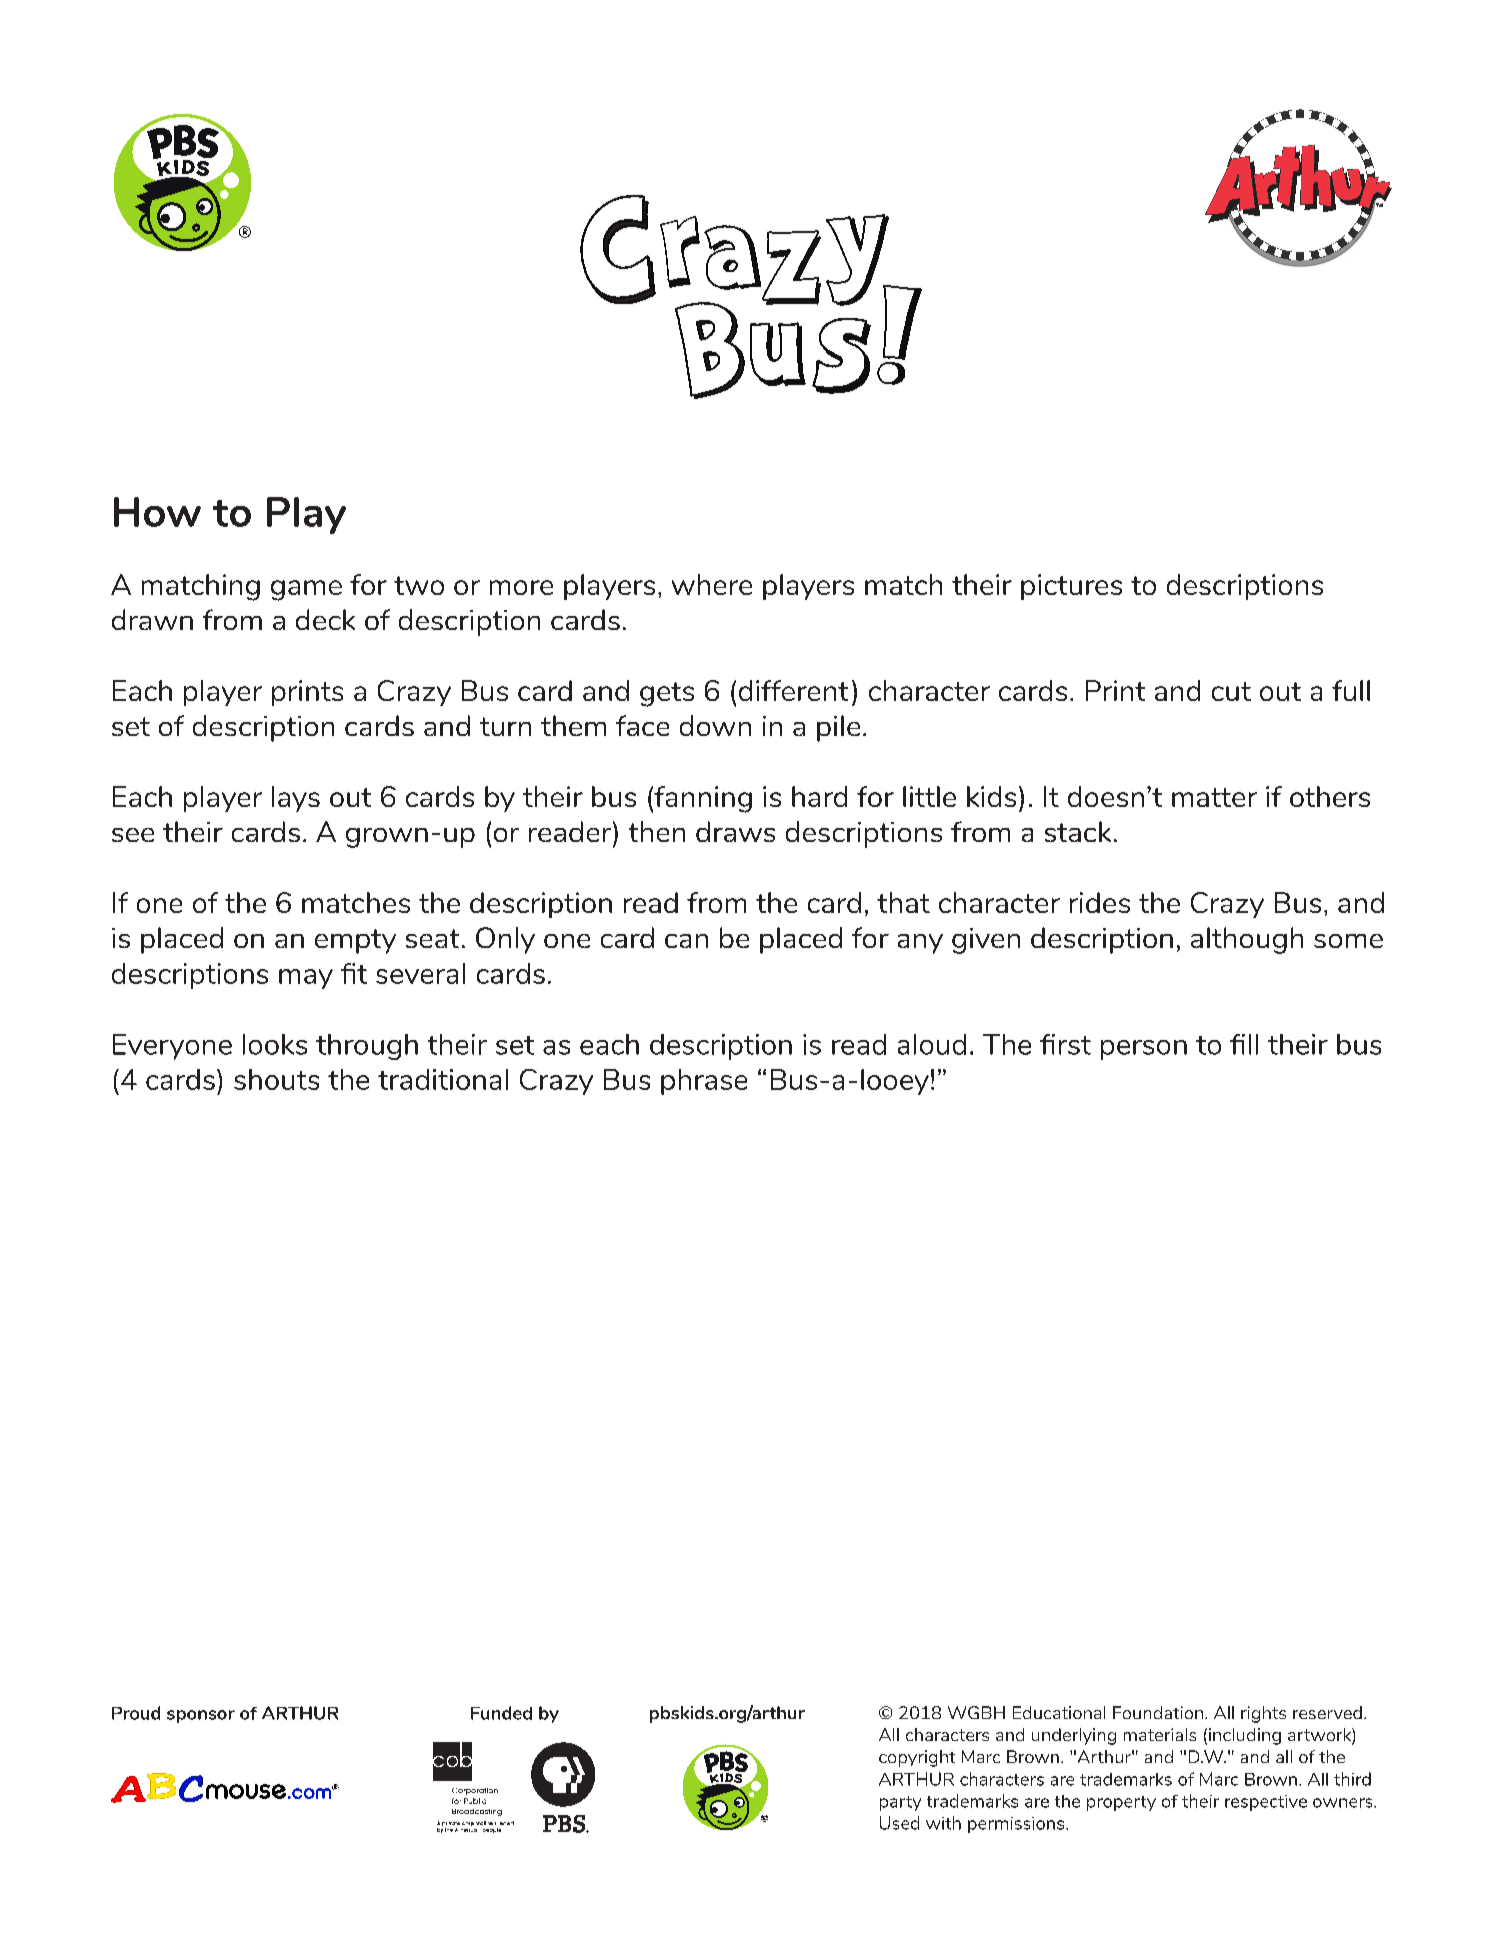  I want to click on game, so click(306, 590).
